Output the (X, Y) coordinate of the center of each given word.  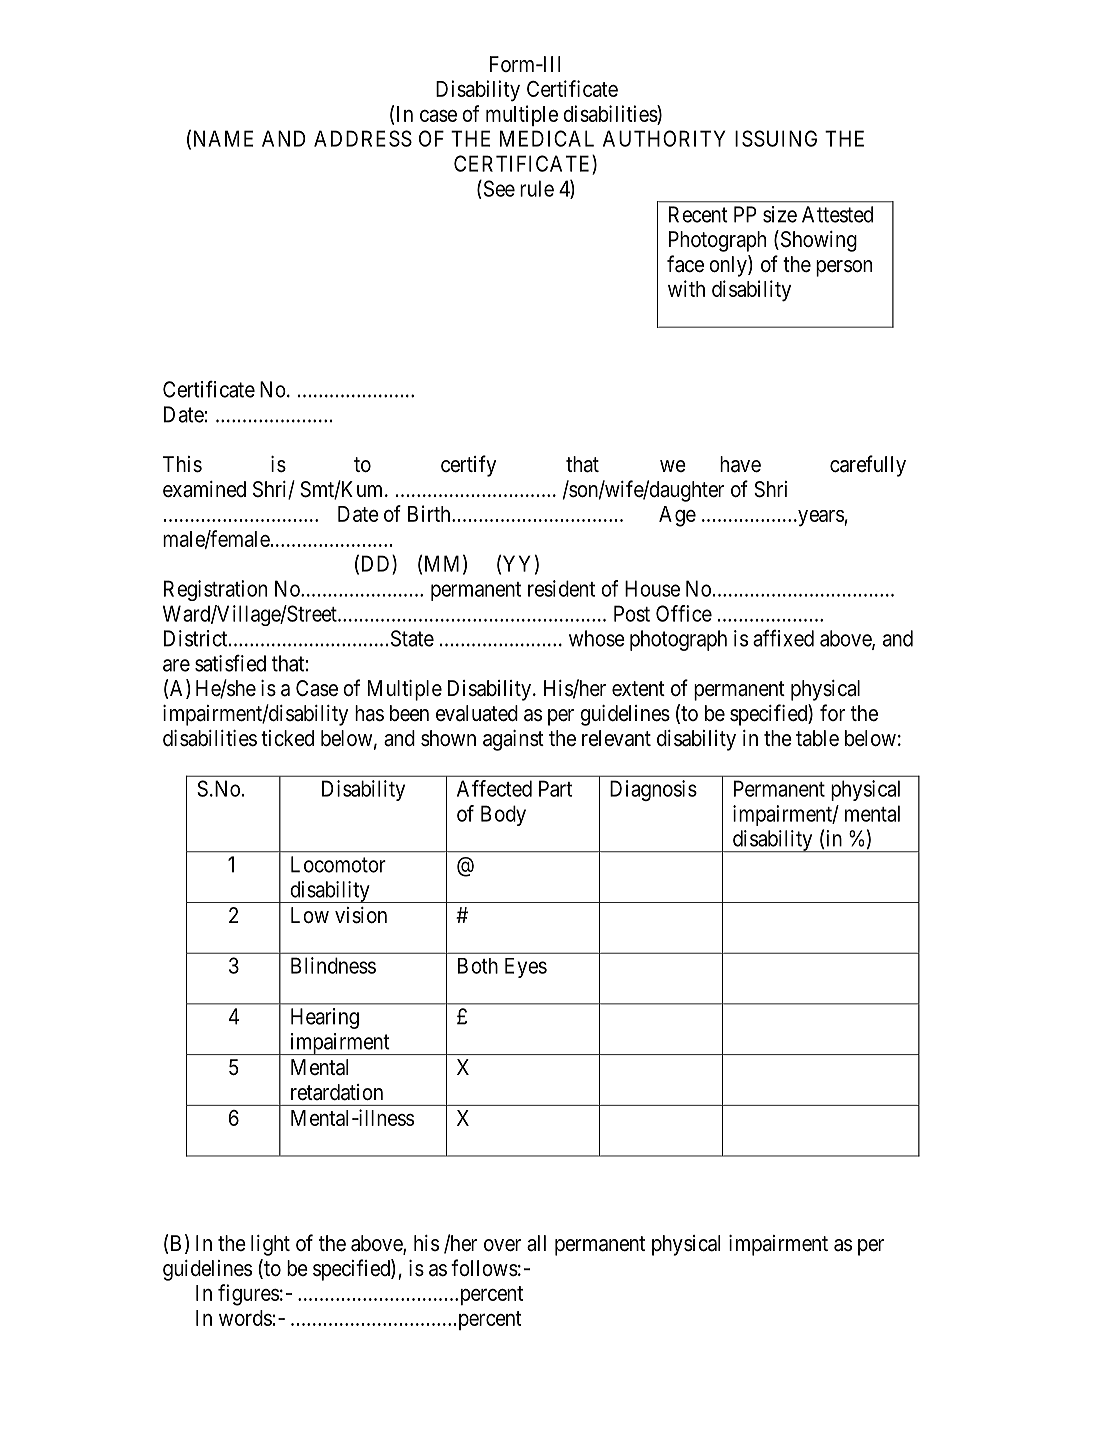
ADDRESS (363, 138)
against (513, 740)
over (502, 1245)
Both (478, 966)
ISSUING (776, 138)
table (817, 738)
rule (537, 188)
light (270, 1245)
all (536, 1243)
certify (468, 466)
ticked (287, 738)
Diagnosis (653, 790)
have (740, 464)
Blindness (333, 965)
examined (204, 489)
